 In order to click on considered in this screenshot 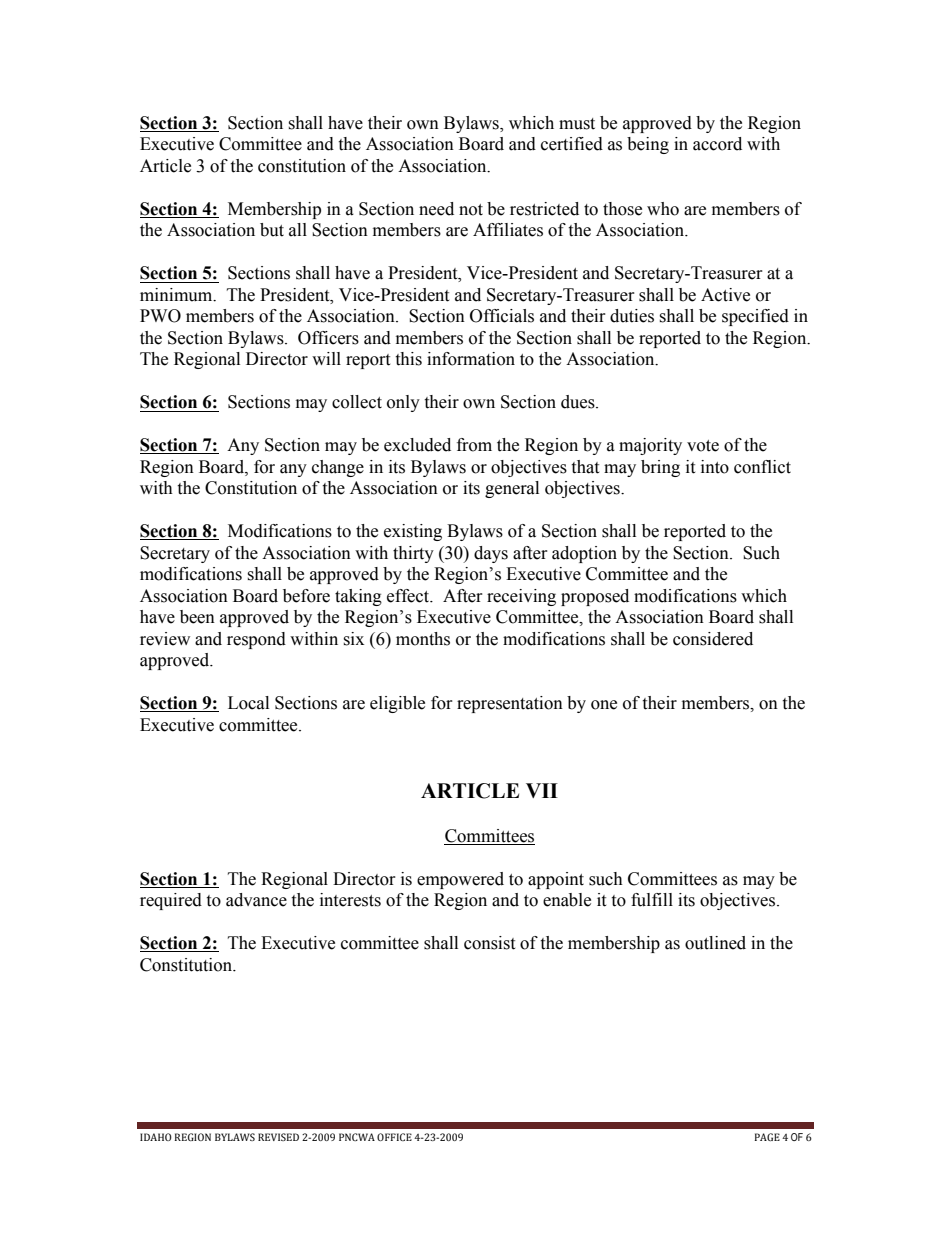, I will do `click(713, 639)`.
